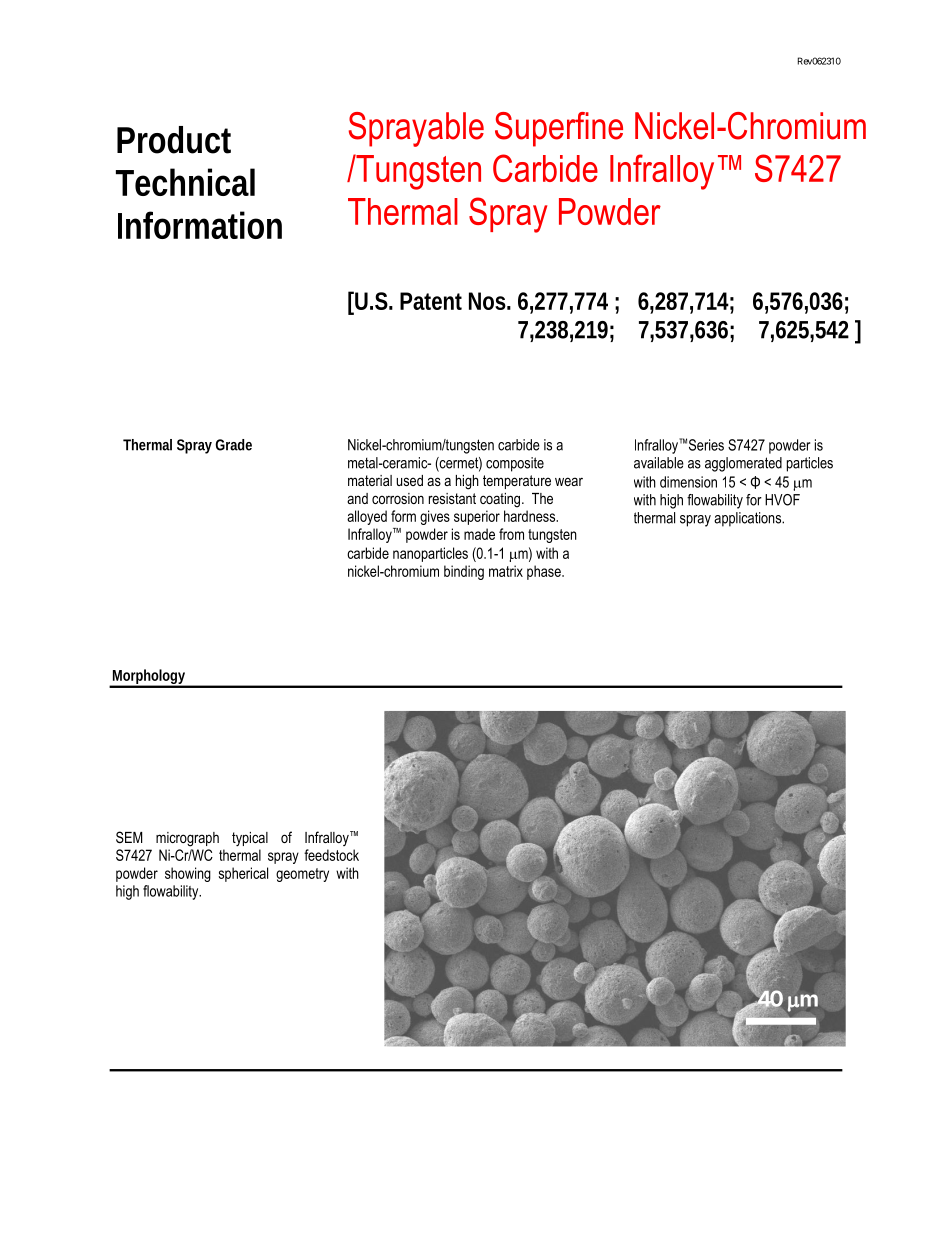 The image size is (952, 1233). Describe the element at coordinates (188, 874) in the screenshot. I see `showing` at that location.
